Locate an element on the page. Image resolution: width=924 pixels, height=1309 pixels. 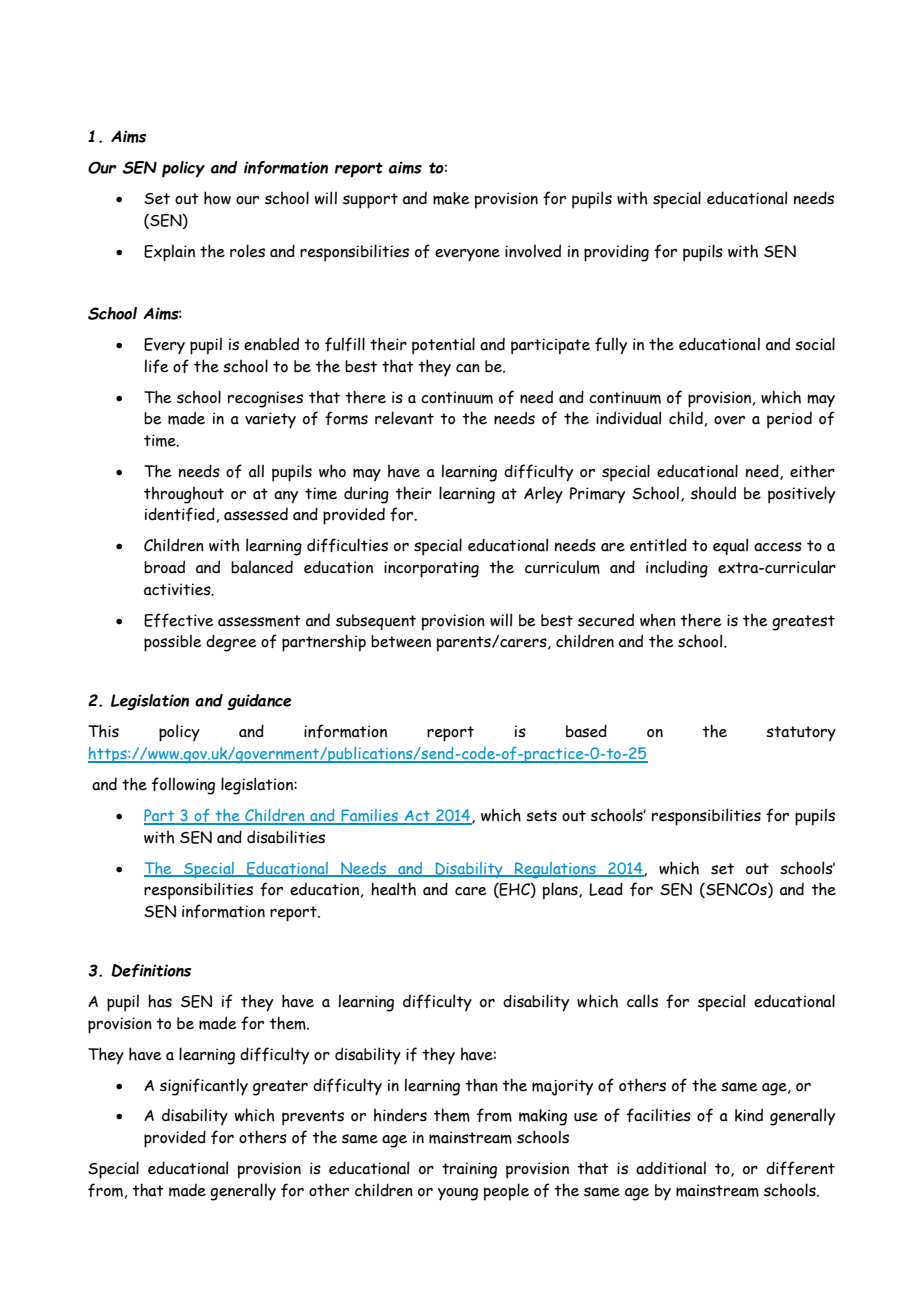
following is located at coordinates (183, 786).
